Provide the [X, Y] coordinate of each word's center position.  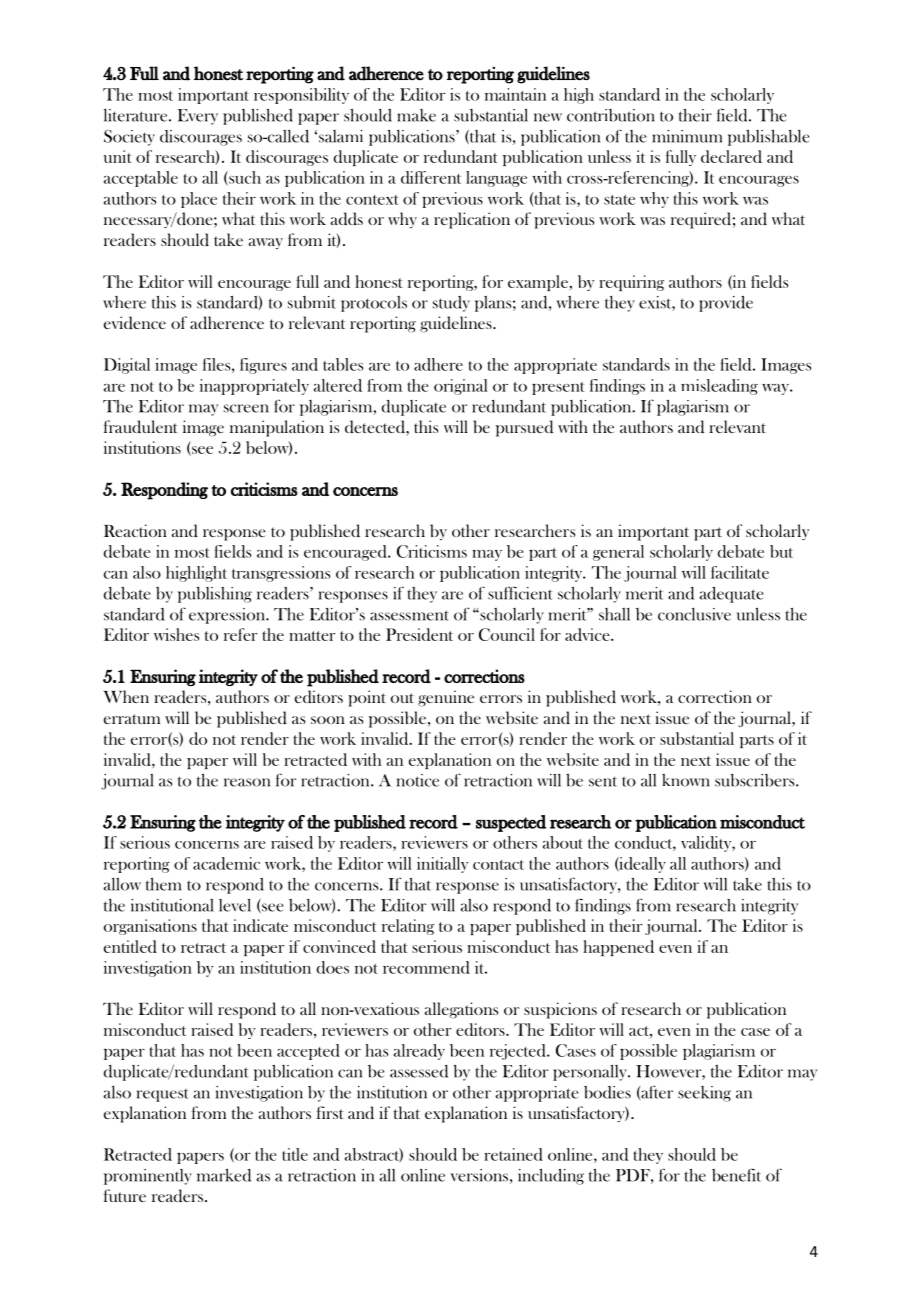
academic [226, 863]
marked [224, 1175]
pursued [524, 428]
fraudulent [141, 426]
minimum [687, 136]
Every [198, 117]
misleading [719, 387]
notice [418, 780]
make [416, 115]
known [686, 780]
